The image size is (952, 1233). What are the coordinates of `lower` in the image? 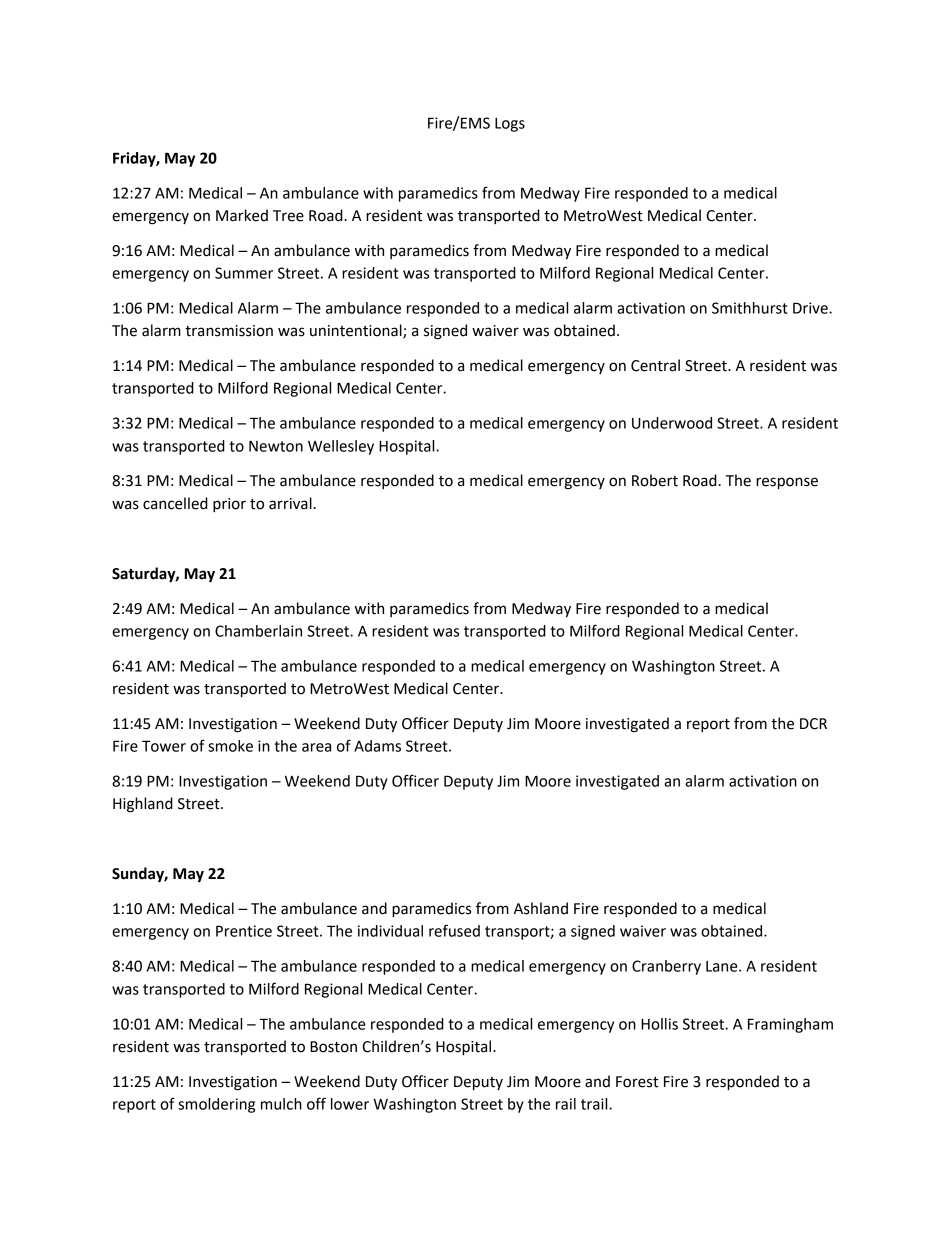 It's located at (350, 1104).
